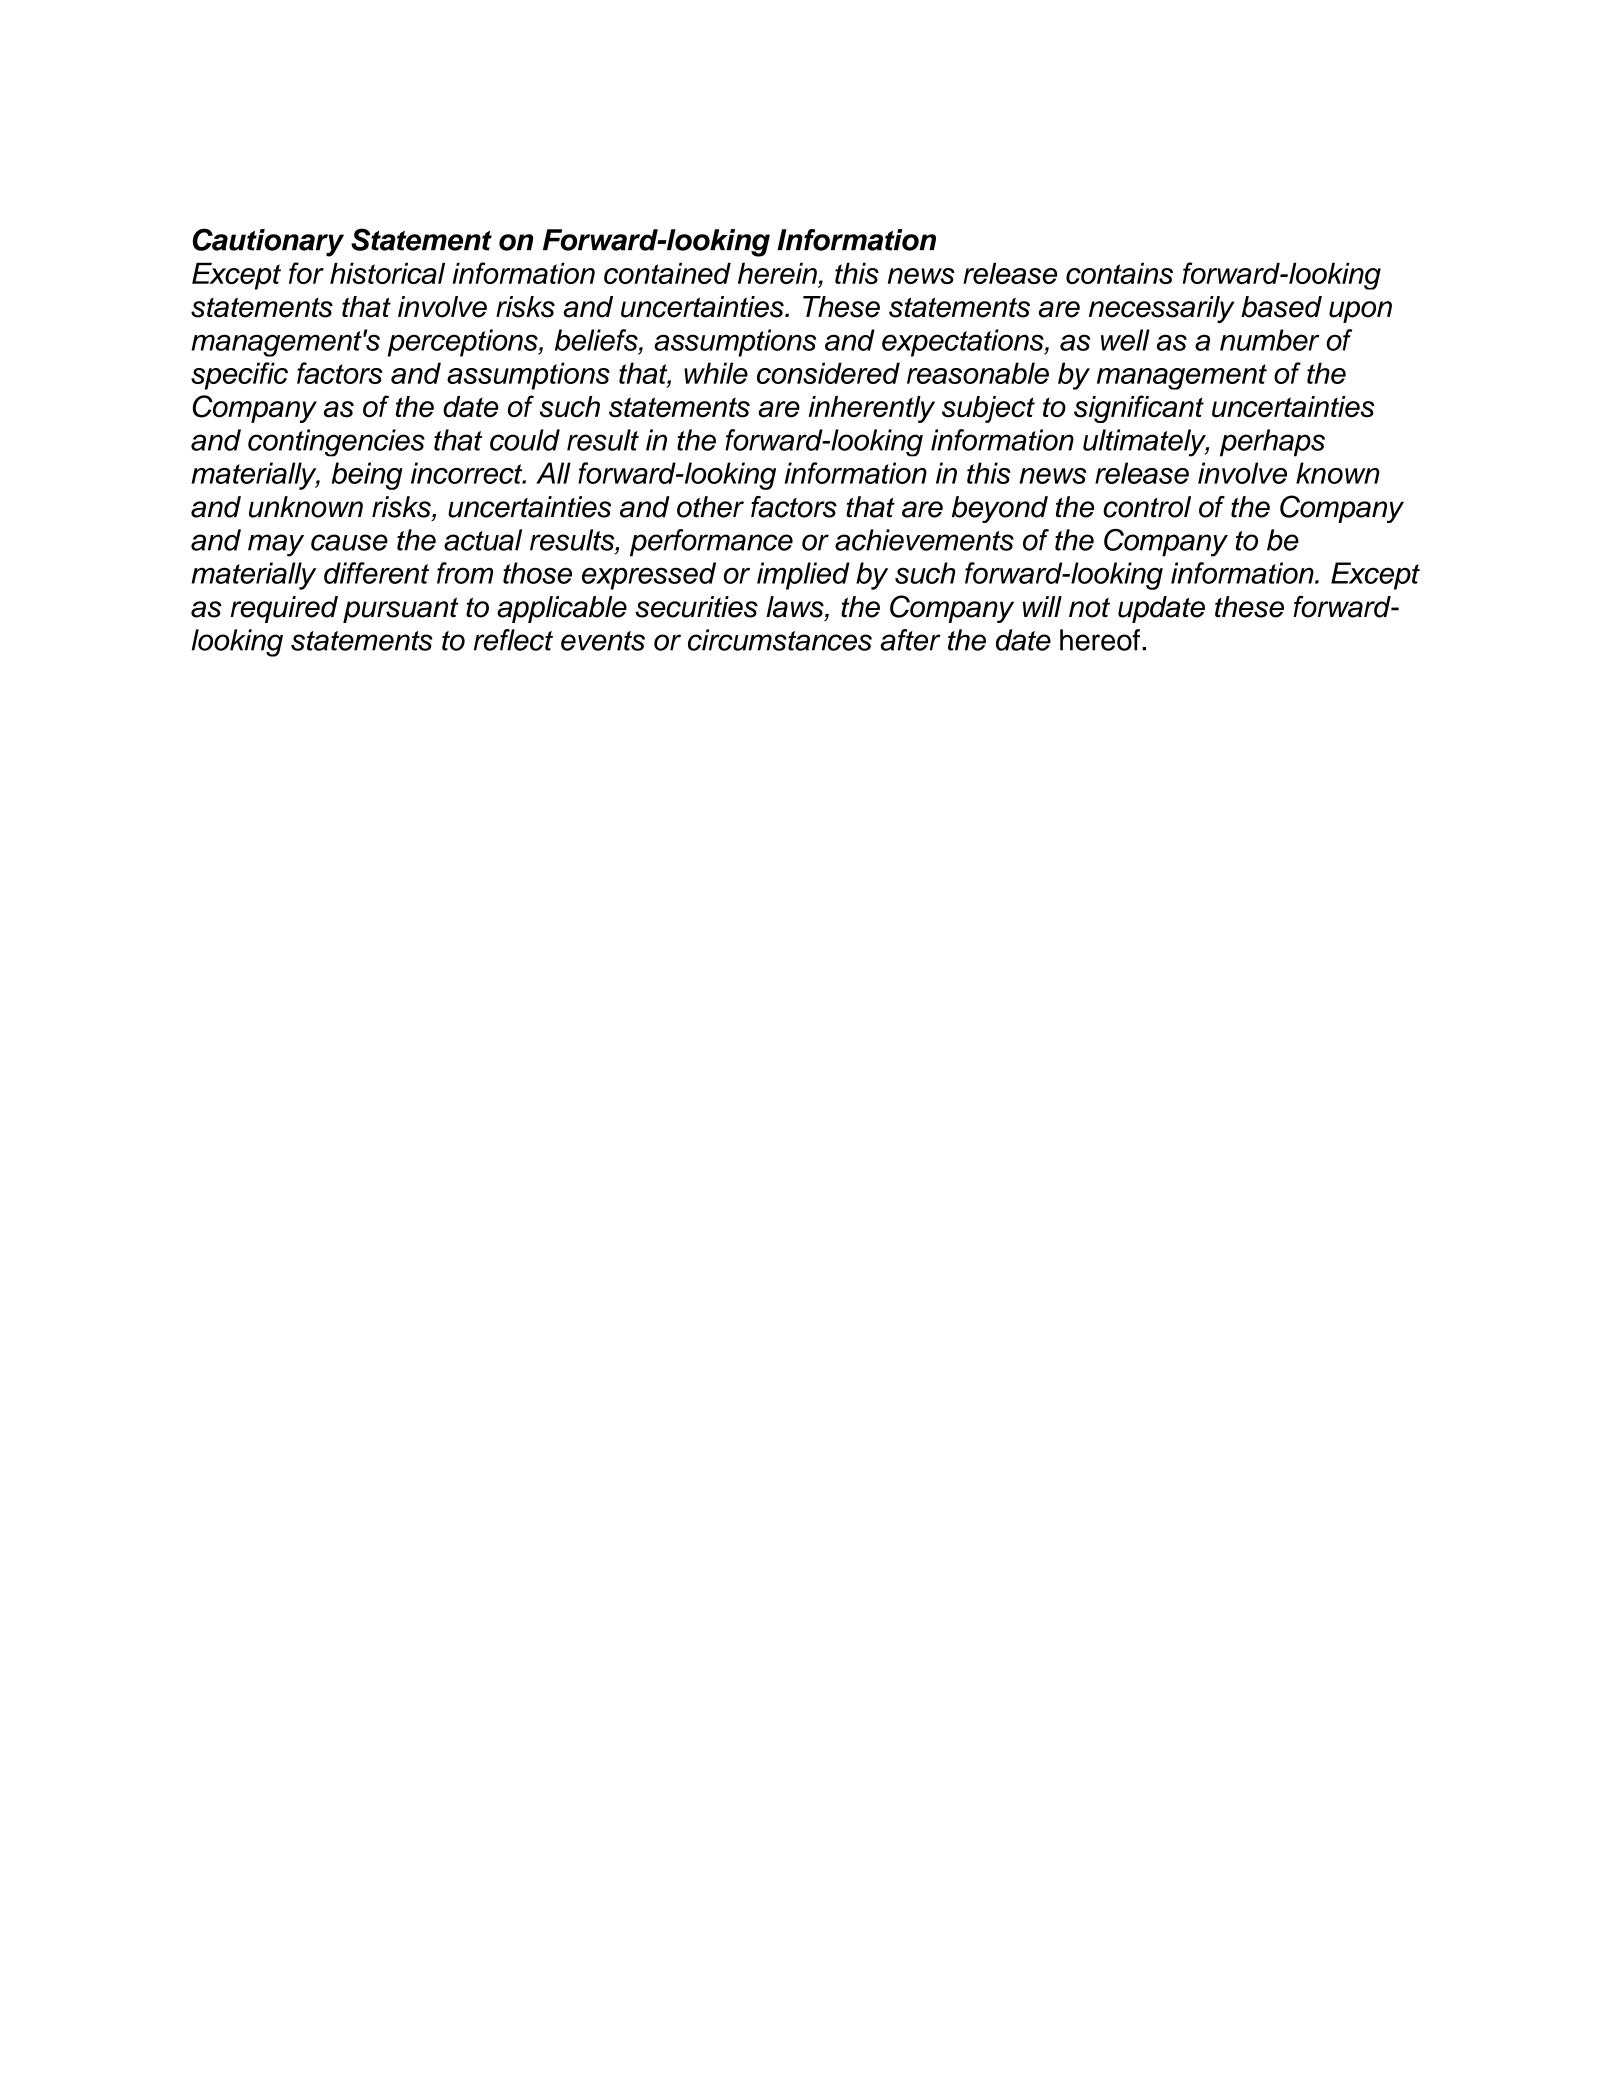  What do you see at coordinates (387, 273) in the screenshot?
I see `historical` at bounding box center [387, 273].
